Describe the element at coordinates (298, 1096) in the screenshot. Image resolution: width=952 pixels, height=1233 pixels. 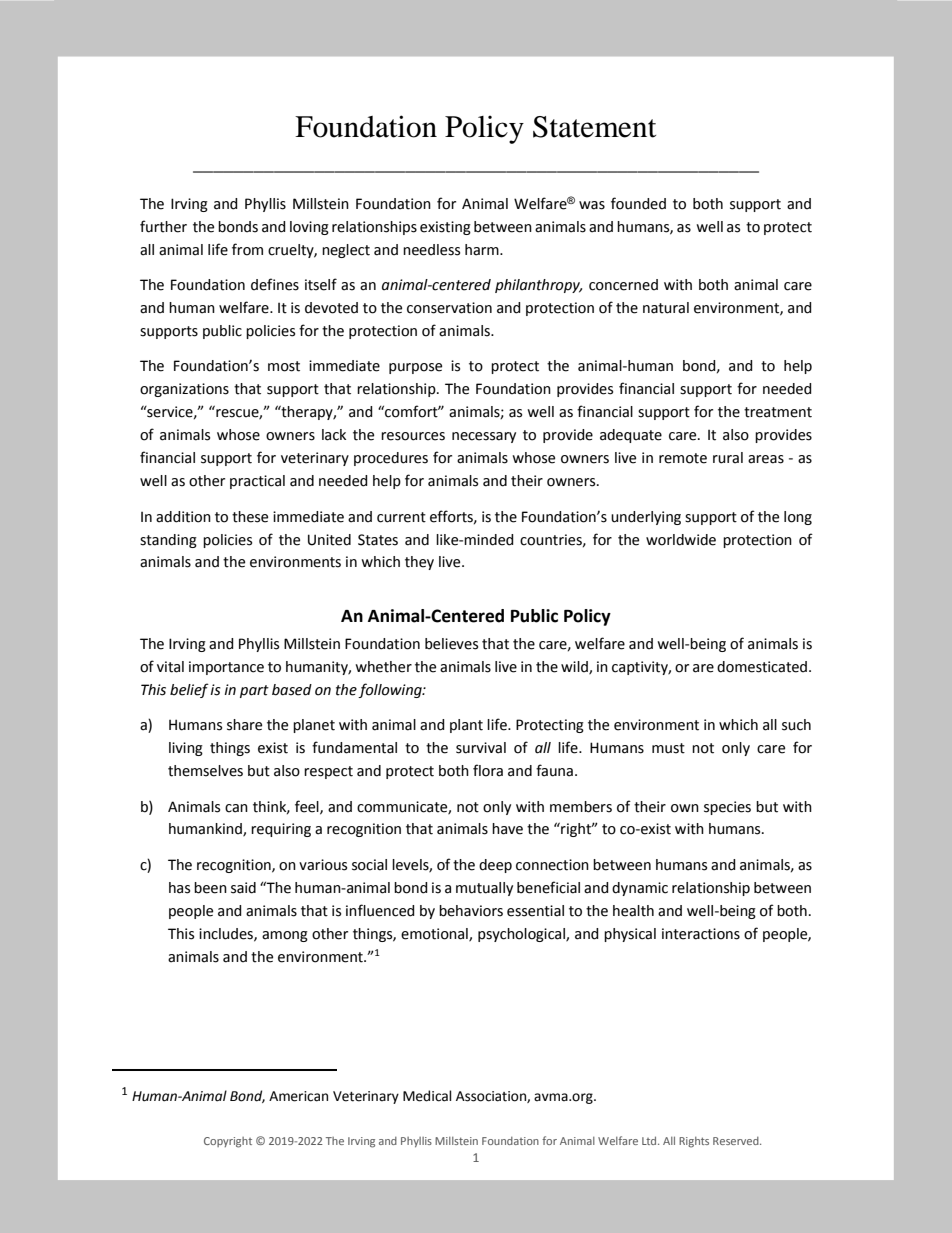
I see `American` at that location.
